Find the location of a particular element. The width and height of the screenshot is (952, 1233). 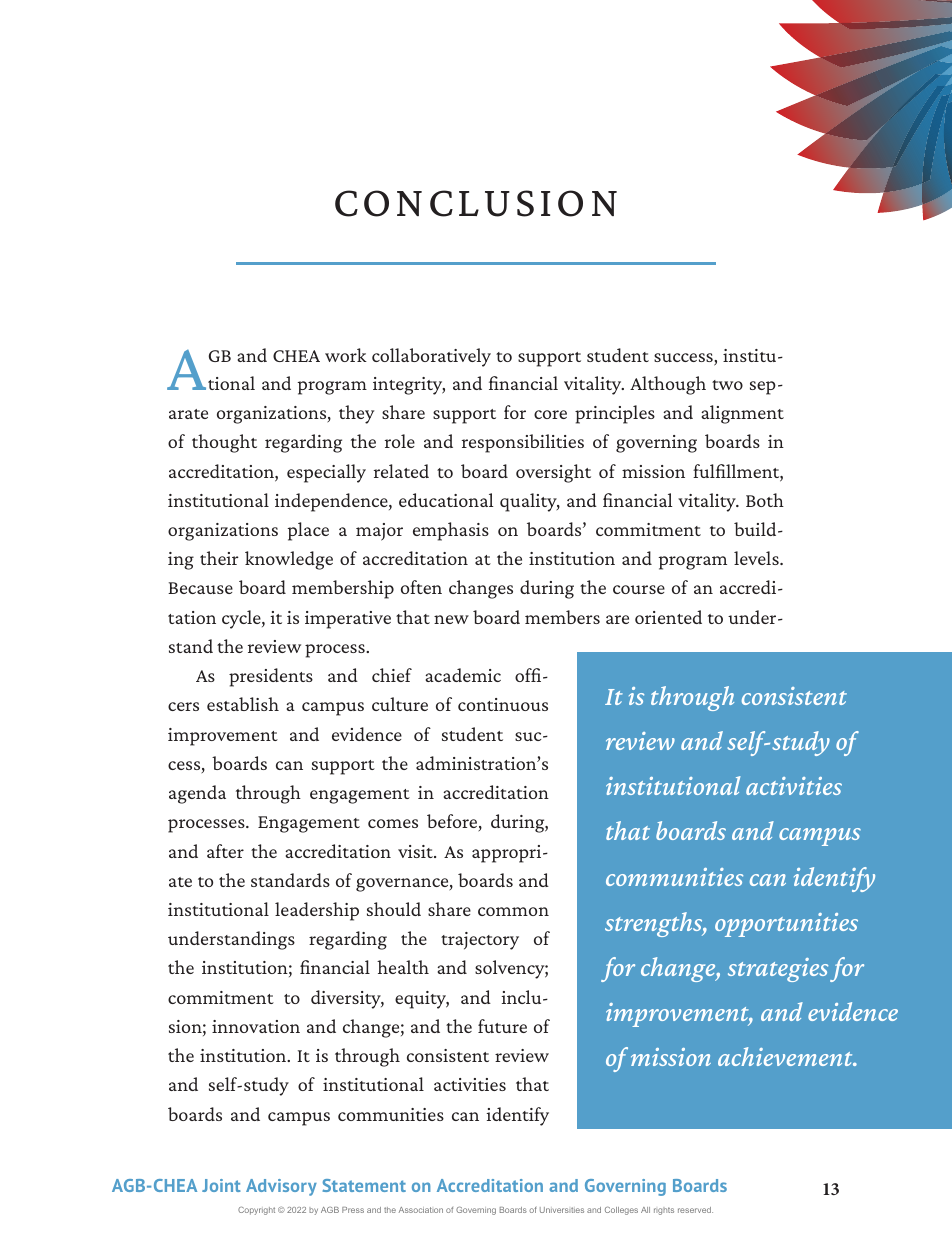

work is located at coordinates (346, 355).
